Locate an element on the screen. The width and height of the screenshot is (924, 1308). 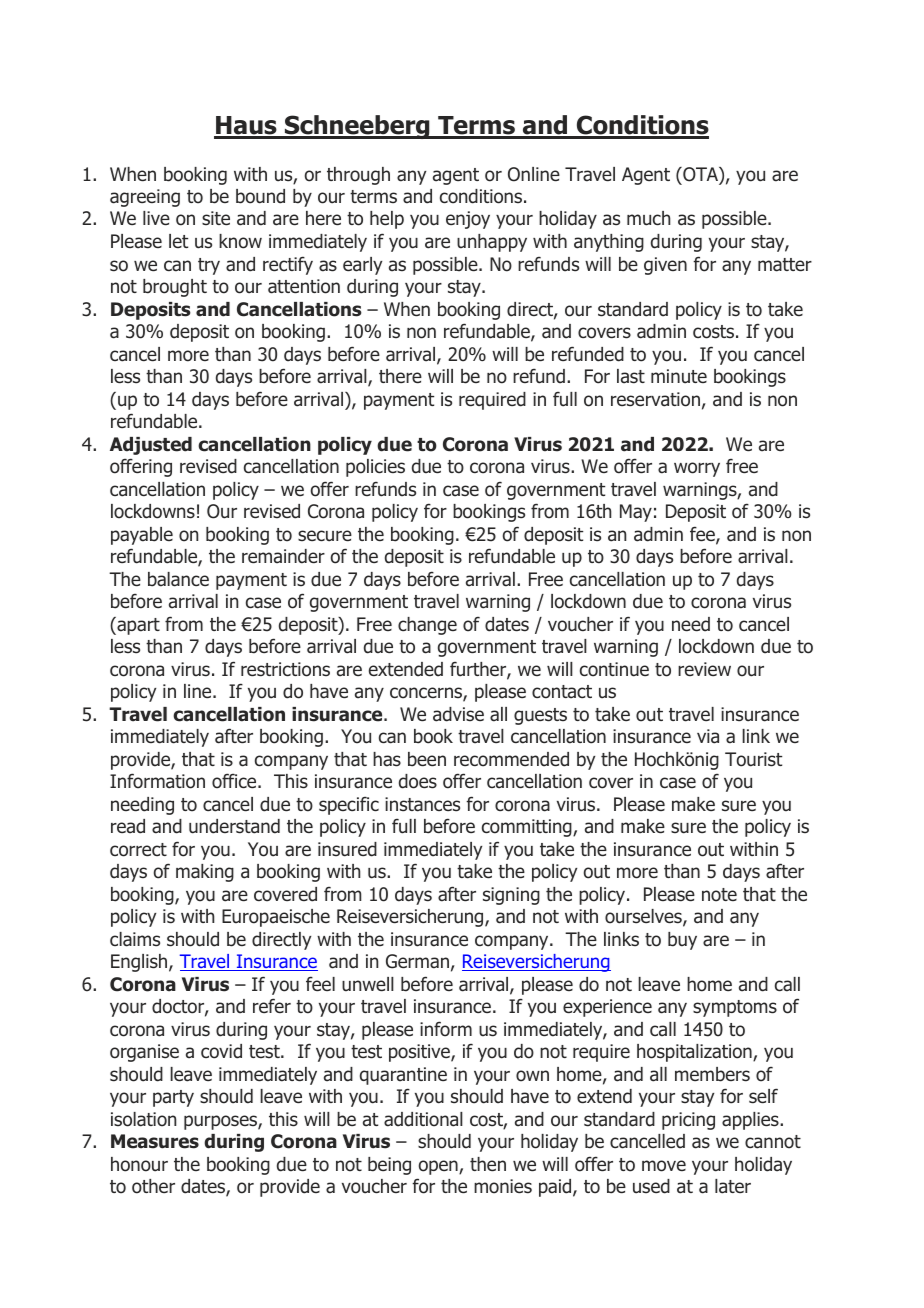
much is located at coordinates (648, 218).
